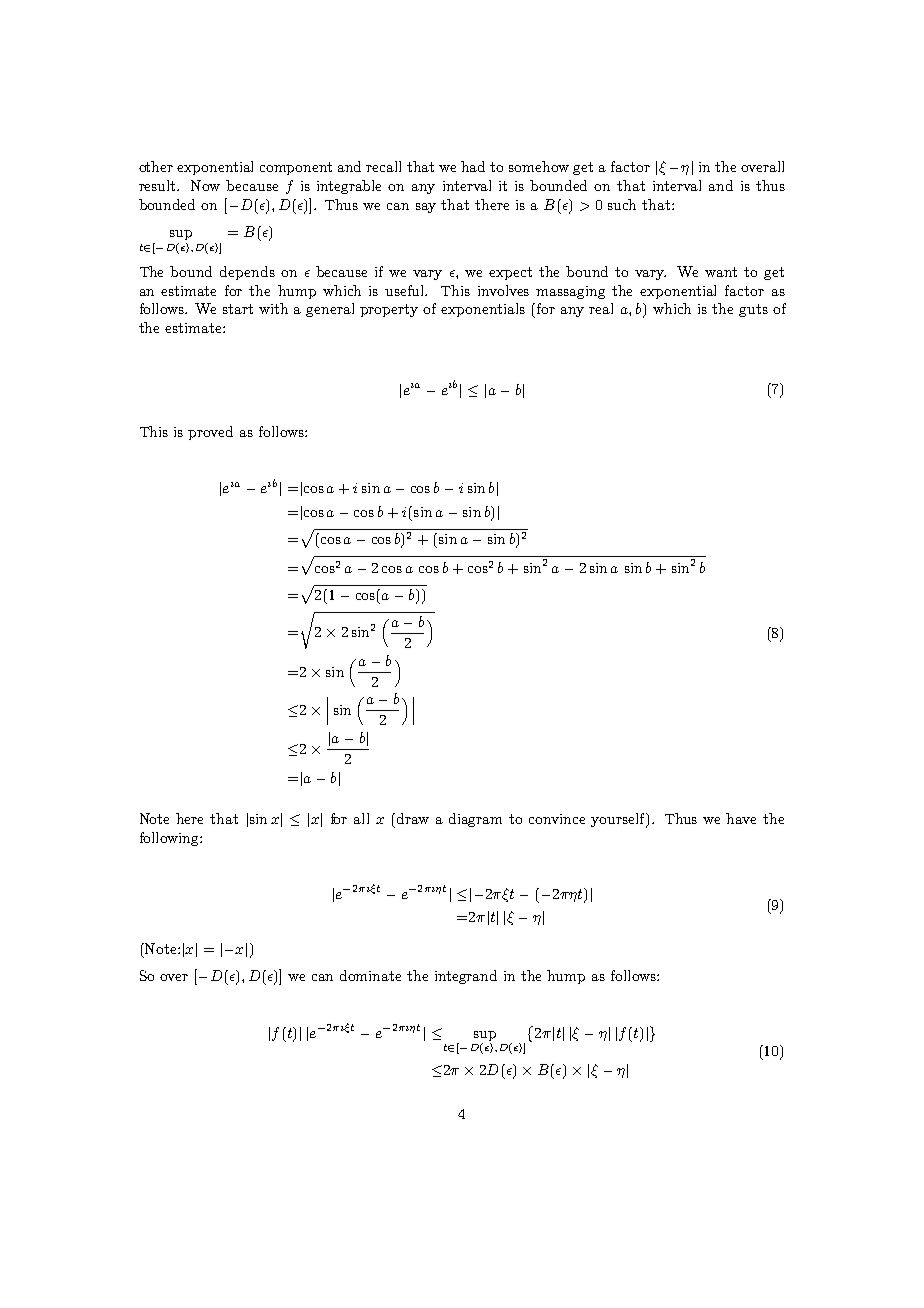  What do you see at coordinates (622, 204) in the document?
I see `such` at bounding box center [622, 204].
